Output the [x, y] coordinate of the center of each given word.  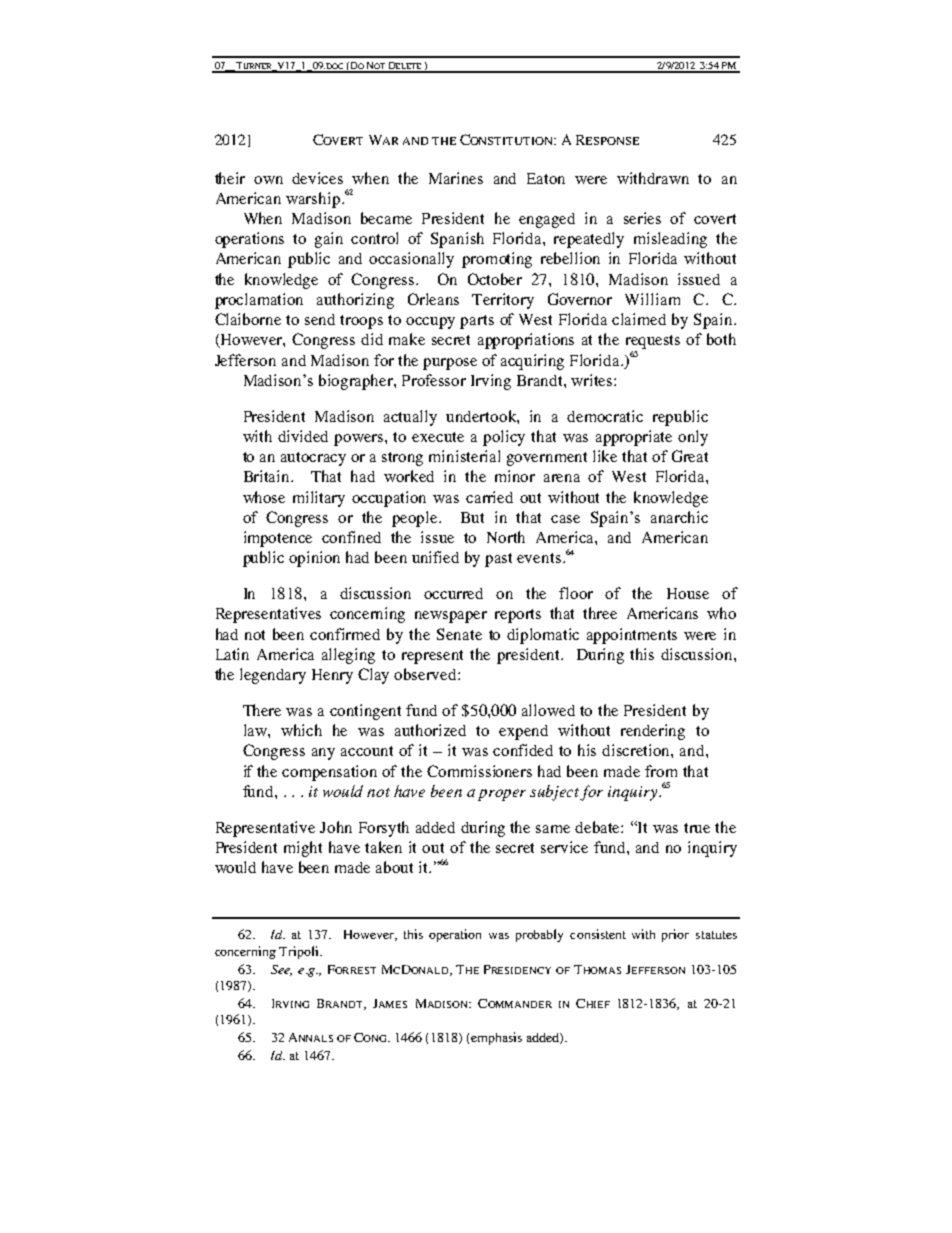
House [688, 593]
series [642, 218]
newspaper [451, 617]
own [268, 180]
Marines [456, 178]
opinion [314, 559]
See [281, 970]
